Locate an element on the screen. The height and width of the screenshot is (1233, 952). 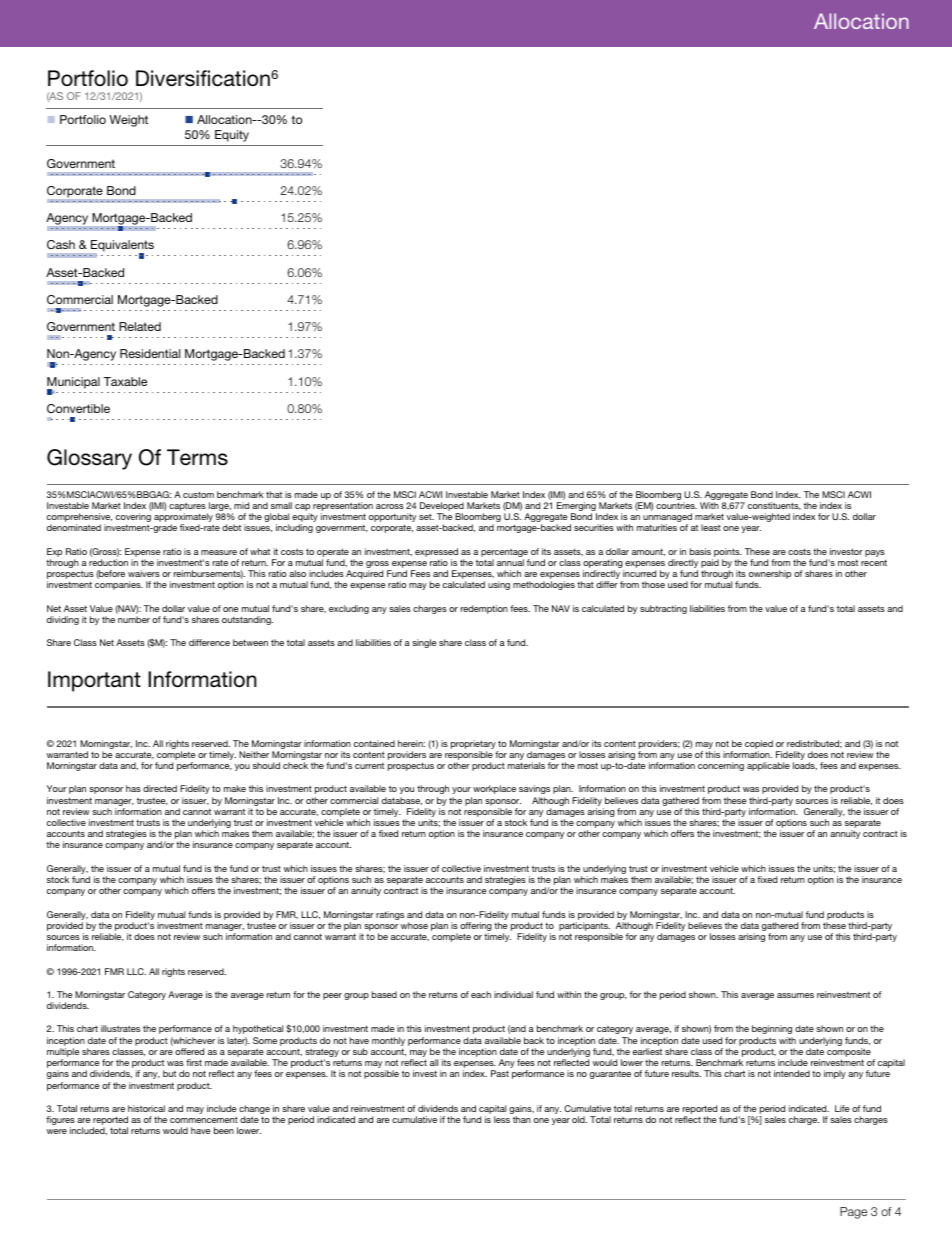
been is located at coordinates (224, 1130).
